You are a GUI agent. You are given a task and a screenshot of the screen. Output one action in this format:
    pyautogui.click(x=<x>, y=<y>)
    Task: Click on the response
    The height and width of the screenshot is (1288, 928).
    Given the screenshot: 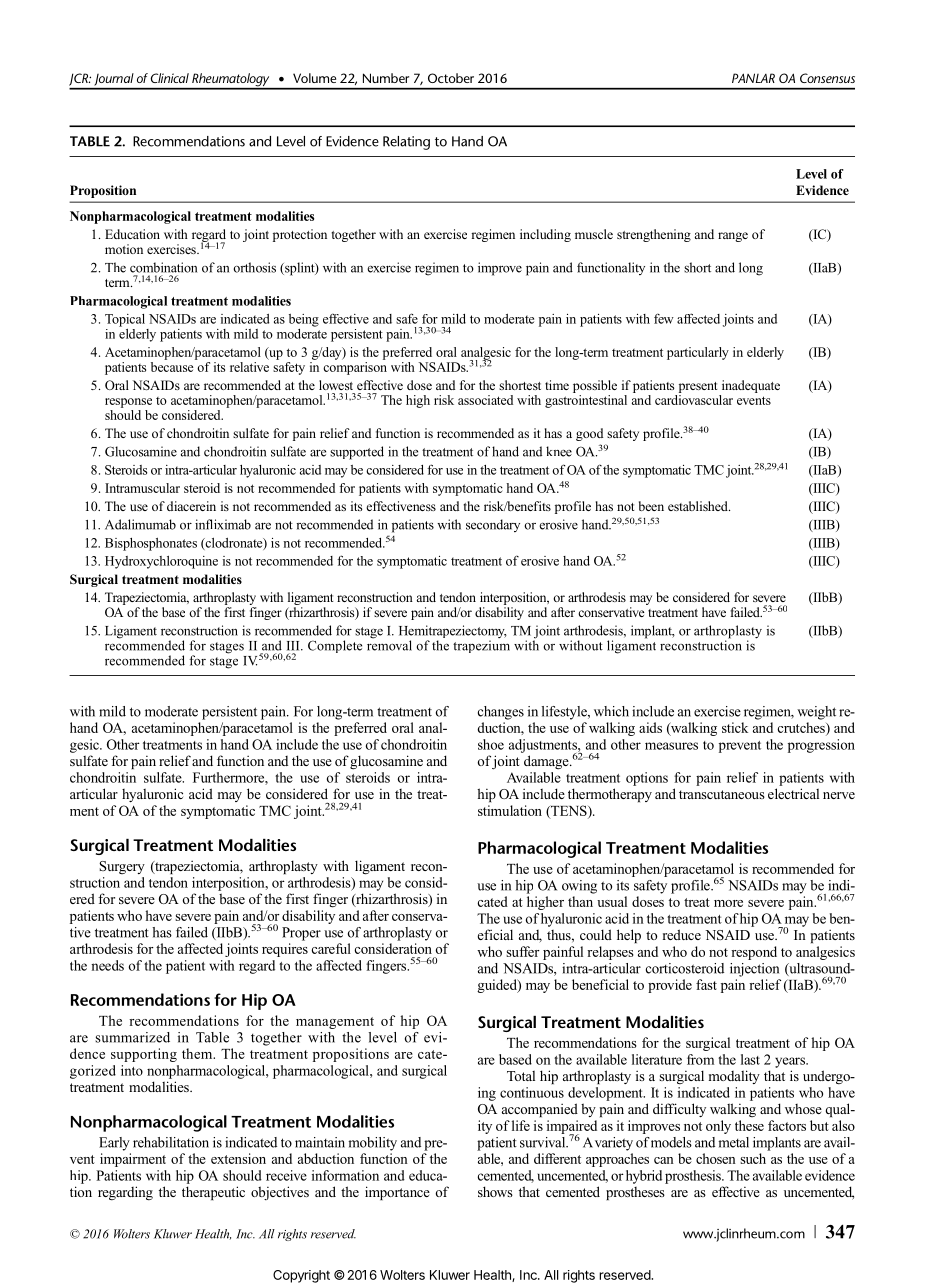 What is the action you would take?
    pyautogui.click(x=128, y=403)
